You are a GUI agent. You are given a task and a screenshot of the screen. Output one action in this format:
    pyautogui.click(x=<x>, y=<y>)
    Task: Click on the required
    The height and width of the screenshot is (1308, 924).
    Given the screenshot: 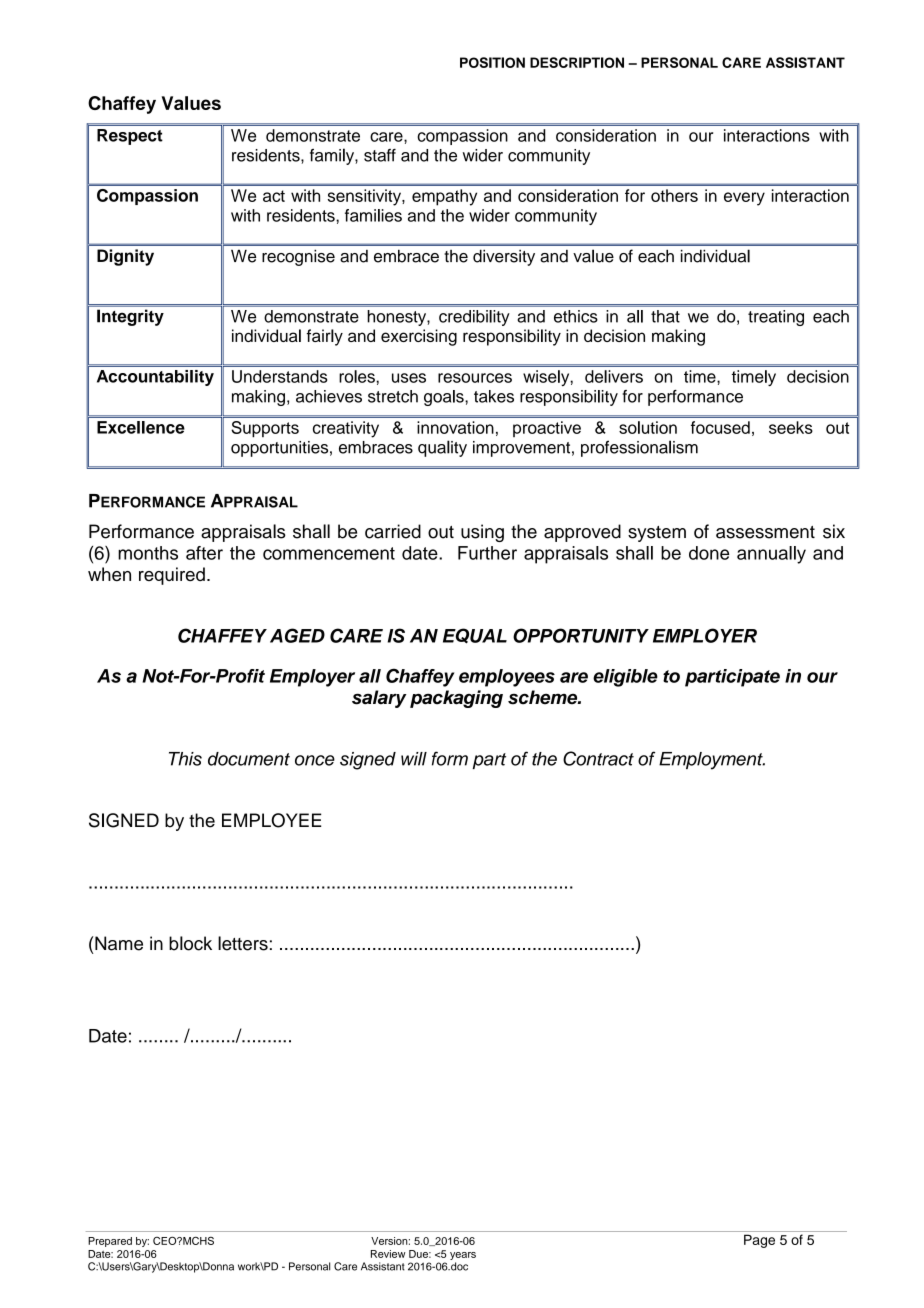 What is the action you would take?
    pyautogui.click(x=172, y=576)
